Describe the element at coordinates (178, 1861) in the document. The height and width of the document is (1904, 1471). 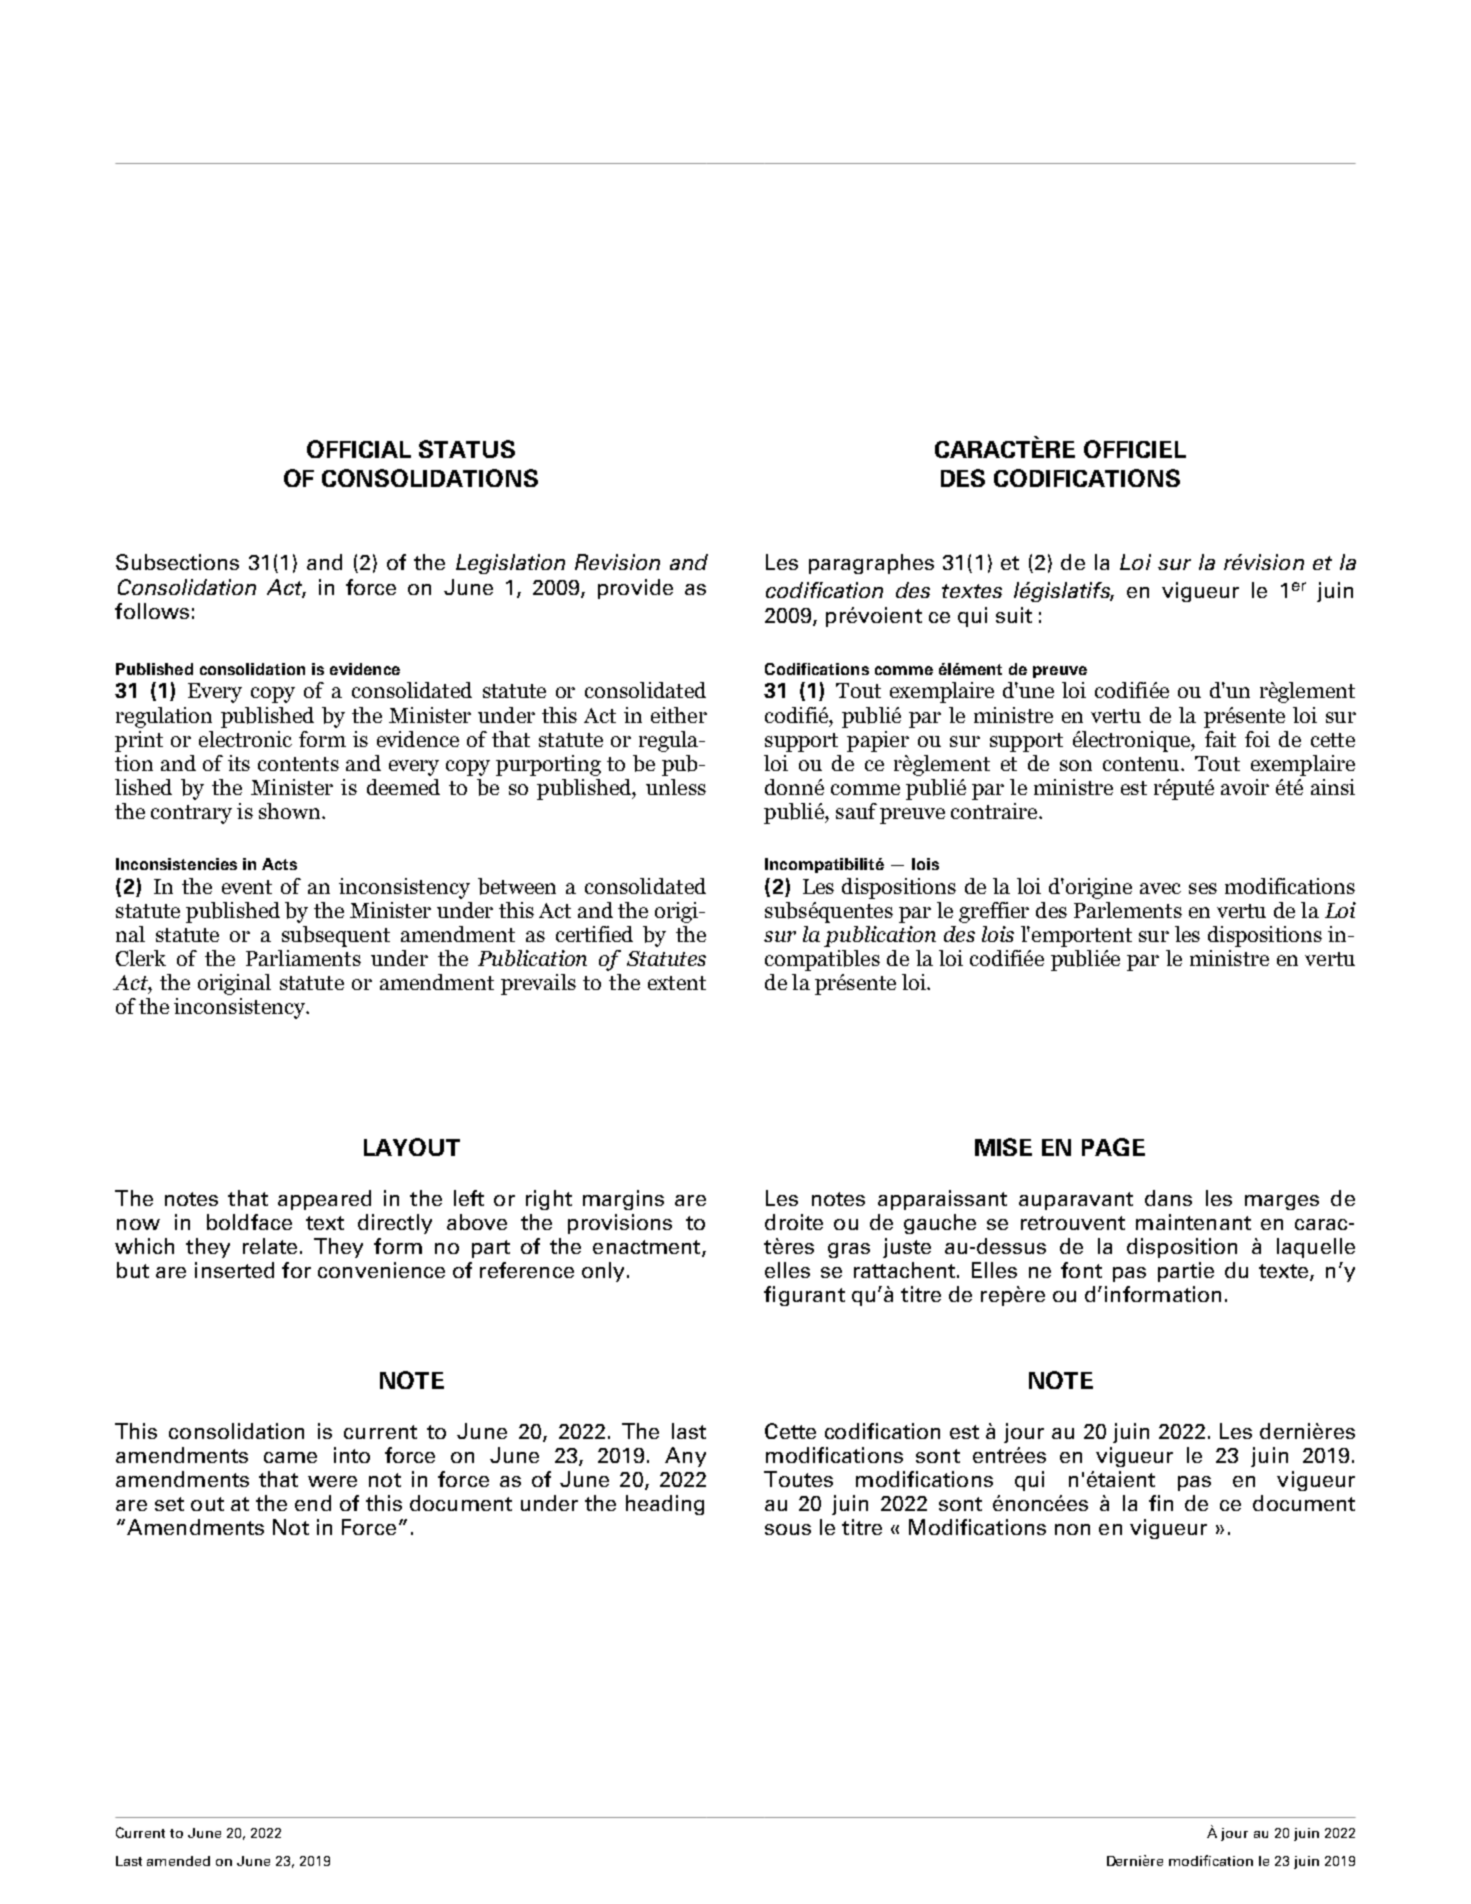
I see `amended` at that location.
